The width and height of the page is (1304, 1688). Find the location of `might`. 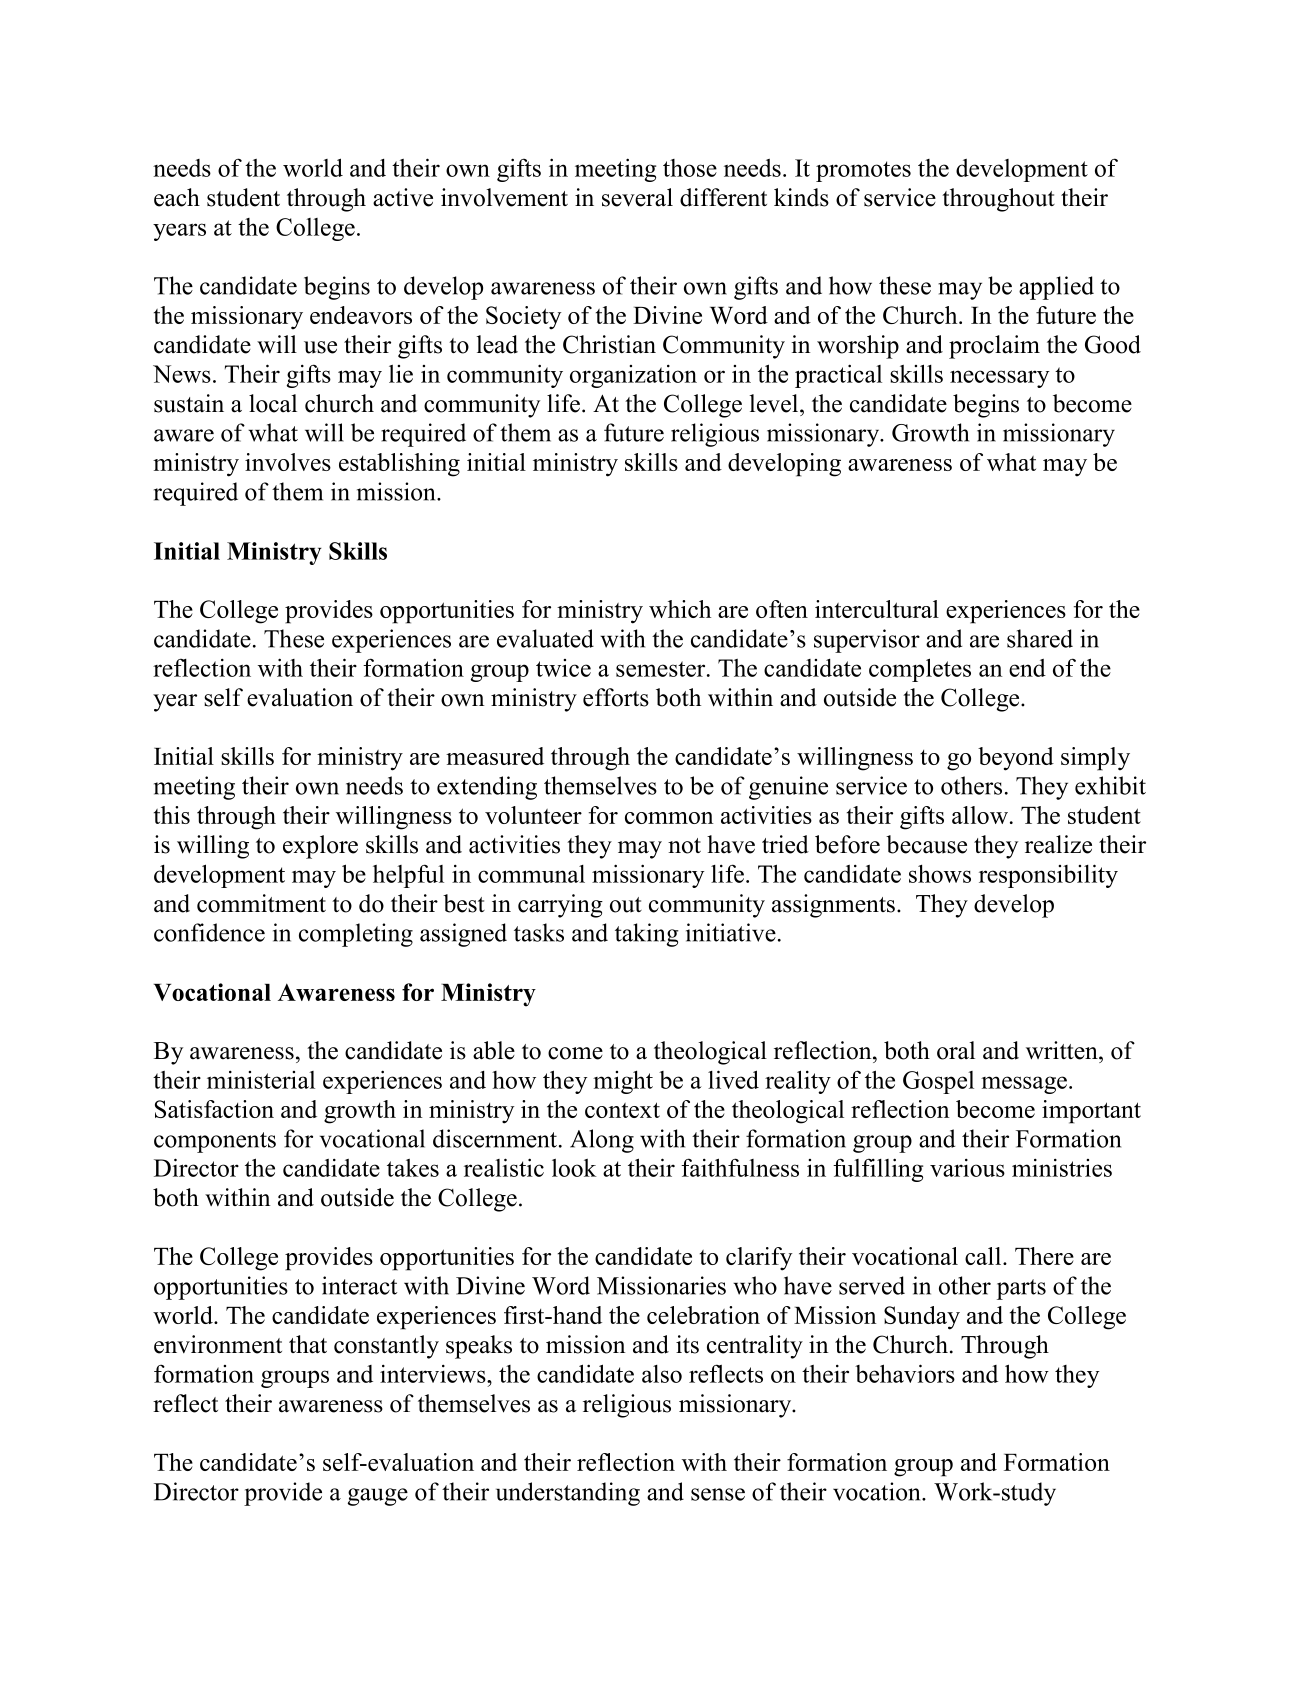

might is located at coordinates (623, 1082).
